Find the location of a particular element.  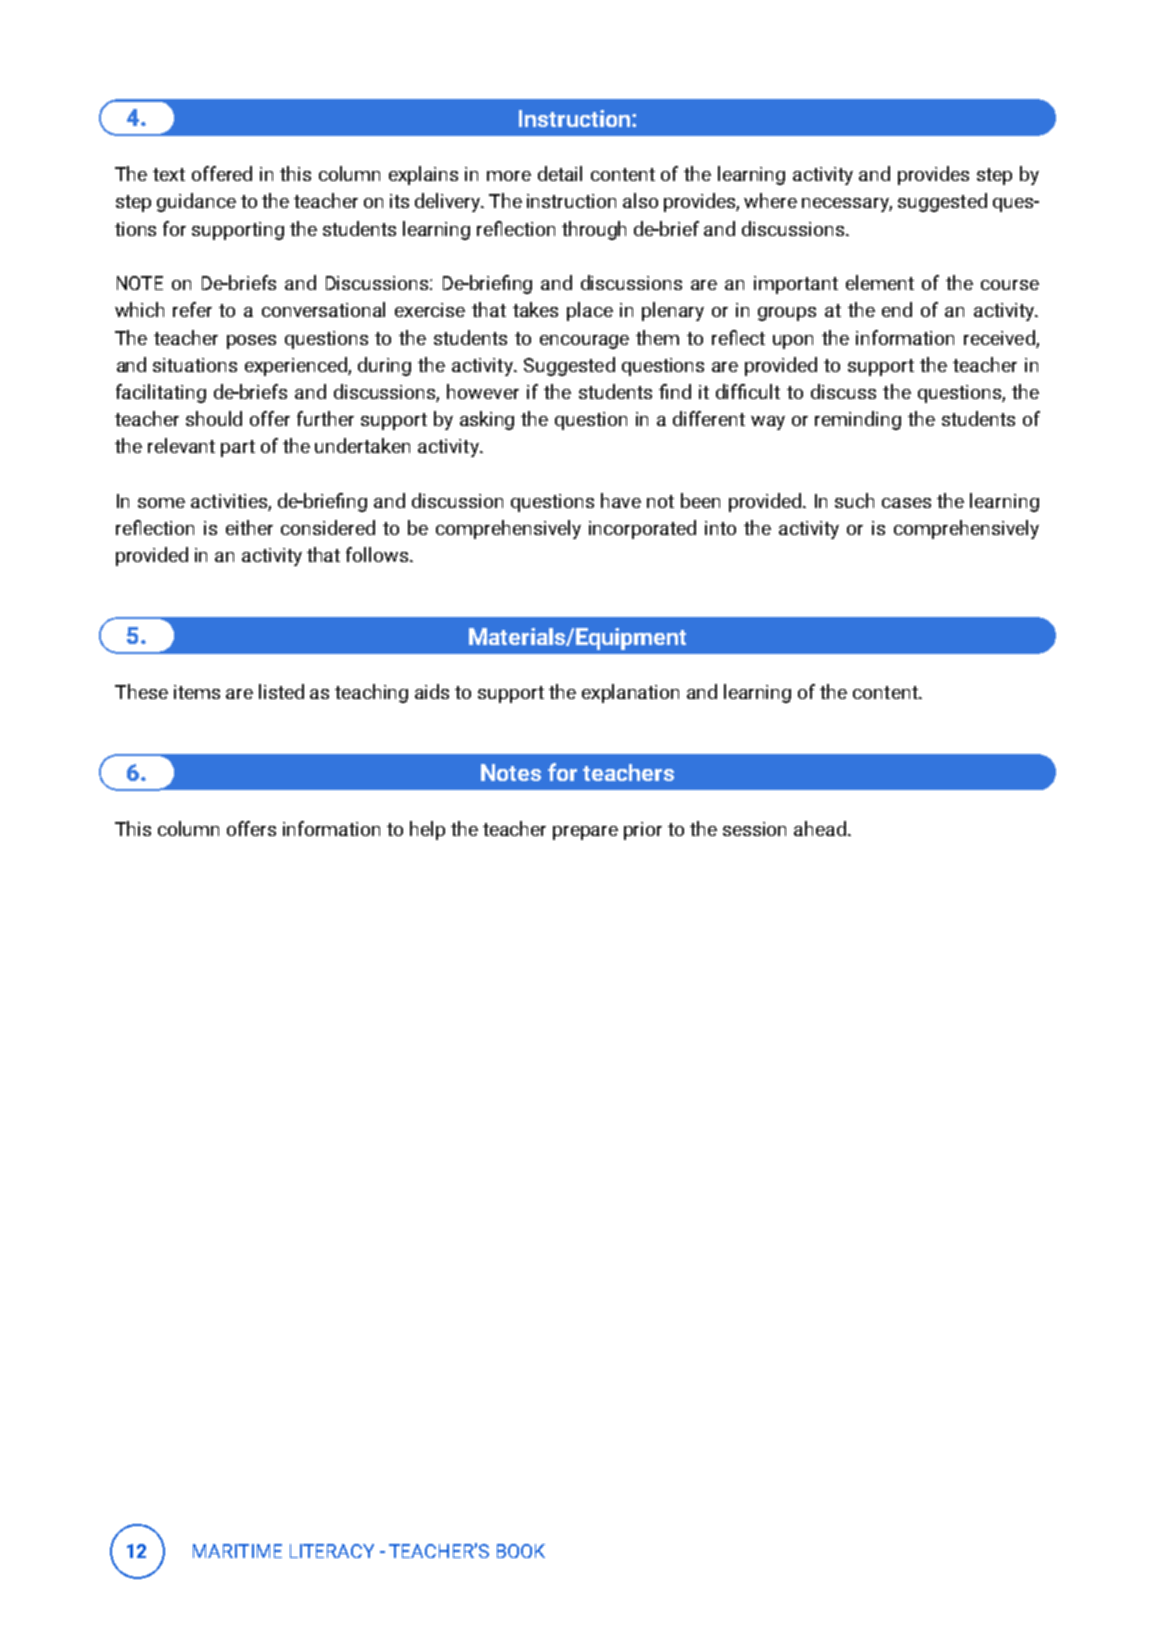

listed is located at coordinates (281, 691).
